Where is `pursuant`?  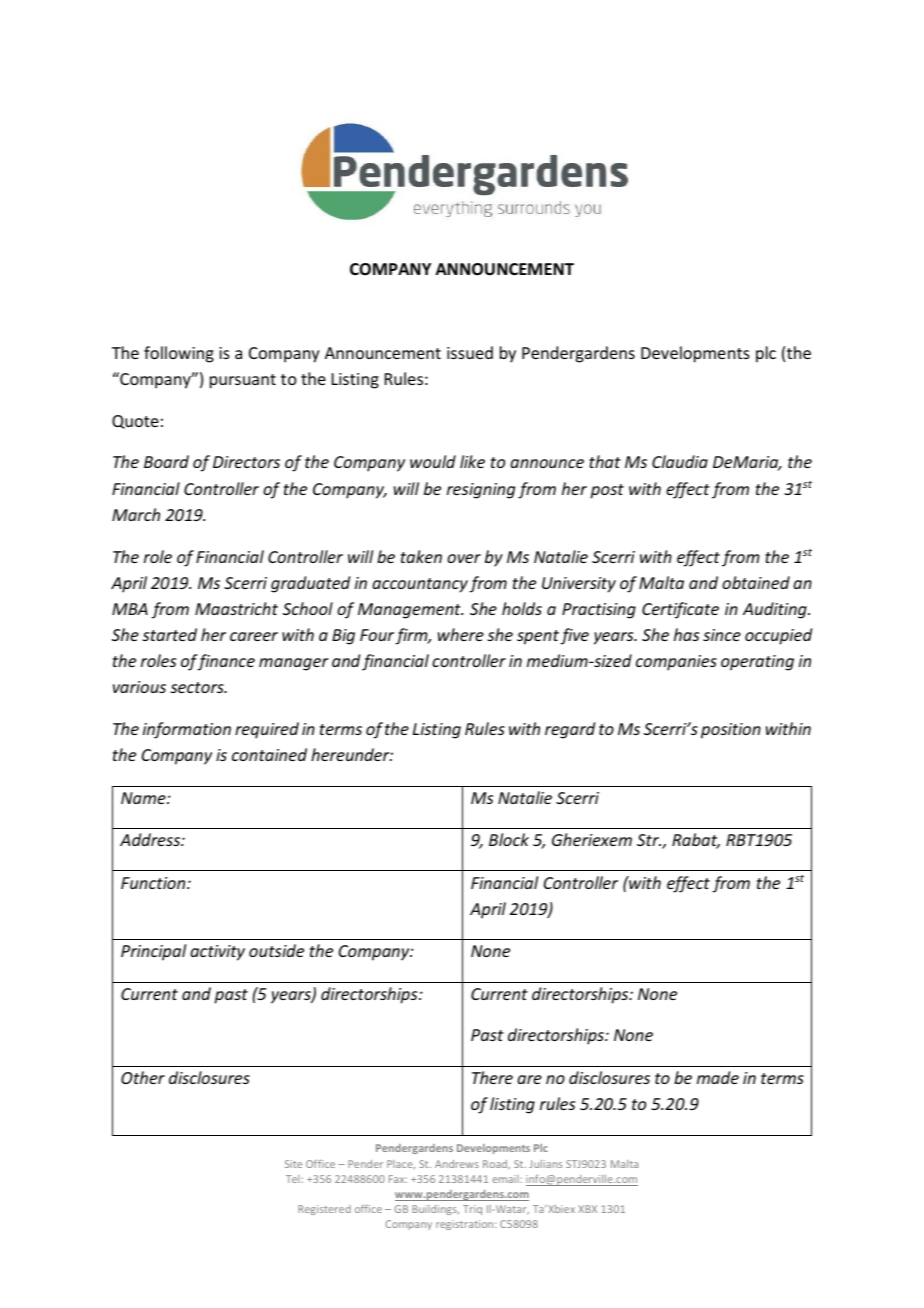 pursuant is located at coordinates (243, 381).
